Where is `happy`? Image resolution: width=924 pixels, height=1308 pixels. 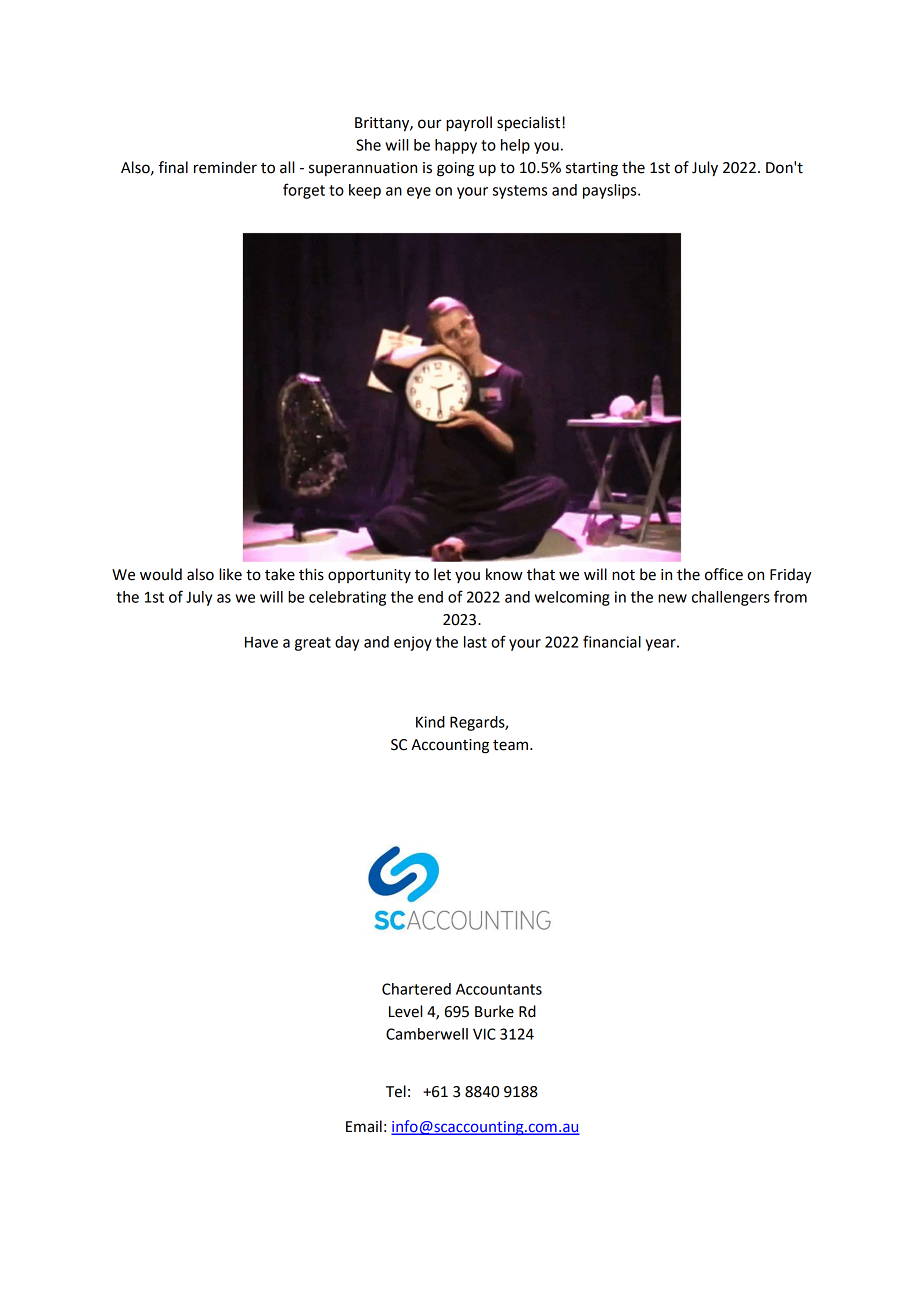
happy is located at coordinates (456, 146).
